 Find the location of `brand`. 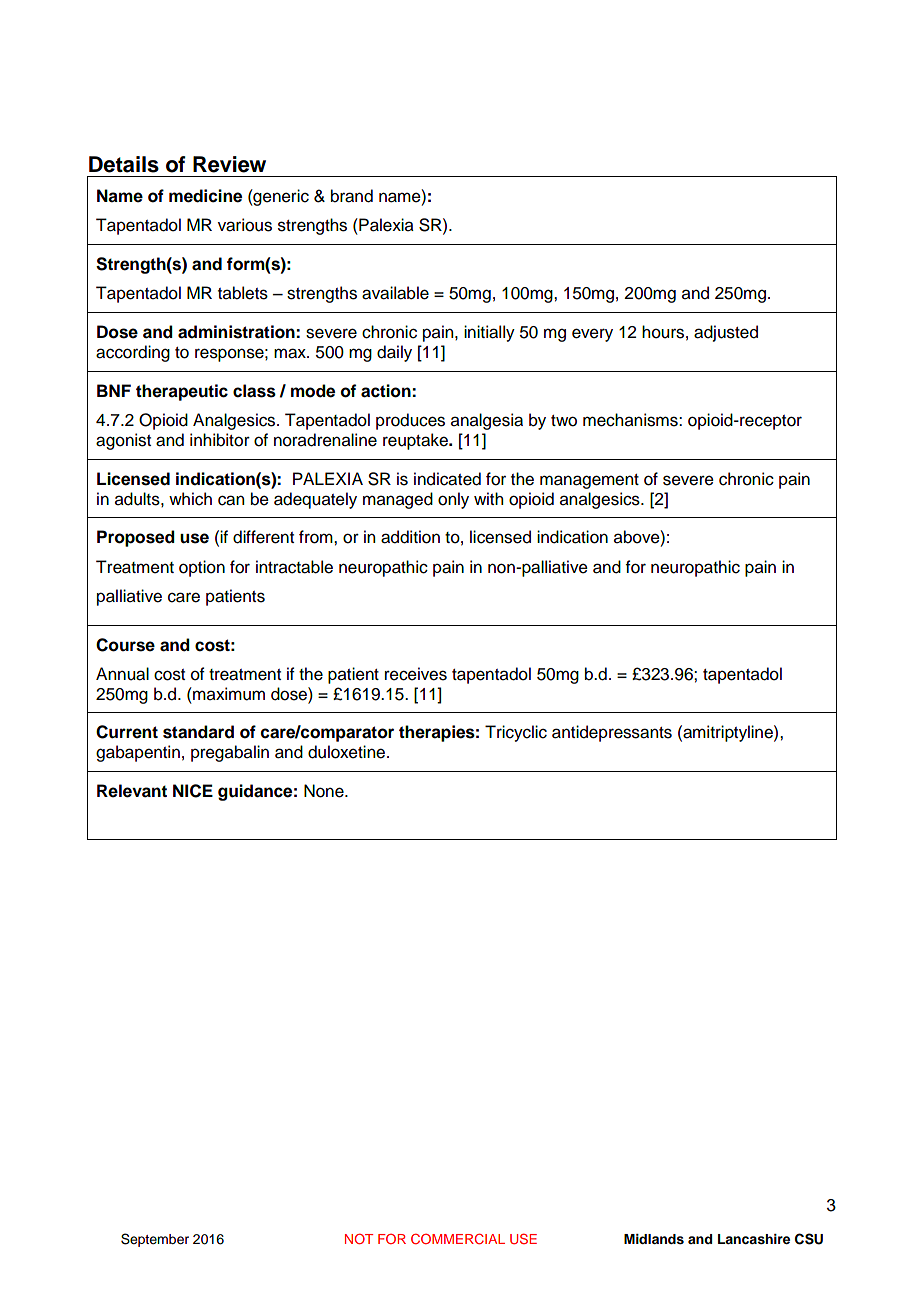

brand is located at coordinates (352, 196).
